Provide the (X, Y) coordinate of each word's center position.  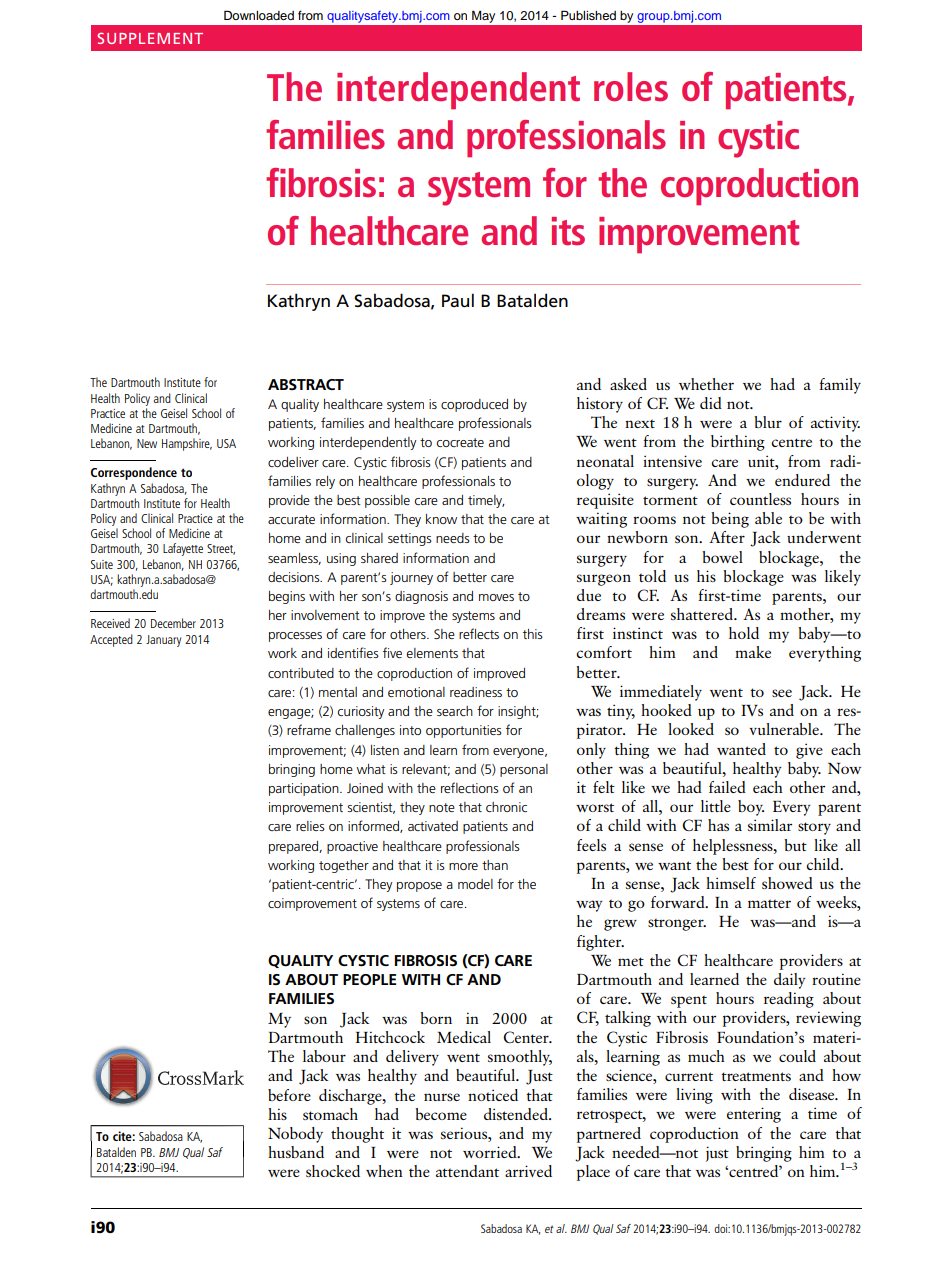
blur (768, 422)
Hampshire (187, 444)
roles (631, 86)
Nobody (295, 1135)
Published (588, 15)
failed (727, 787)
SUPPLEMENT (150, 38)
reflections (470, 787)
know (441, 519)
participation (305, 789)
